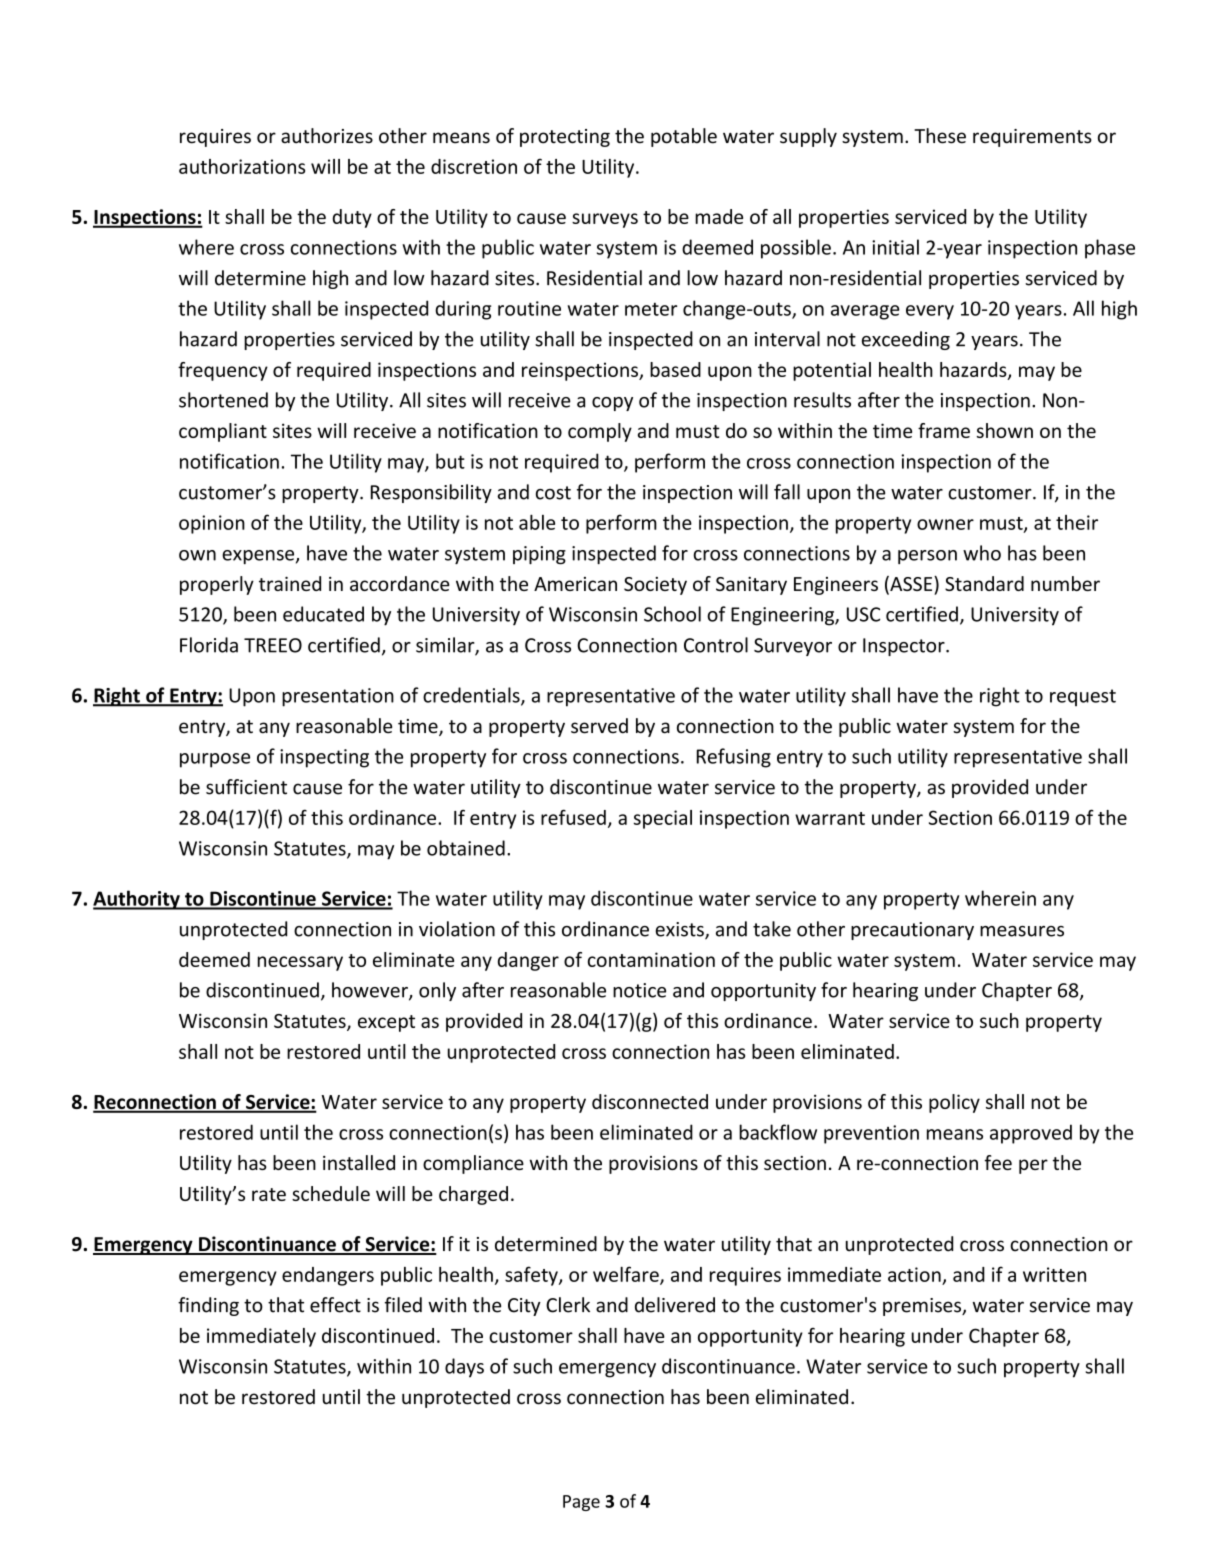  What do you see at coordinates (581, 1503) in the page?
I see `Page` at bounding box center [581, 1503].
